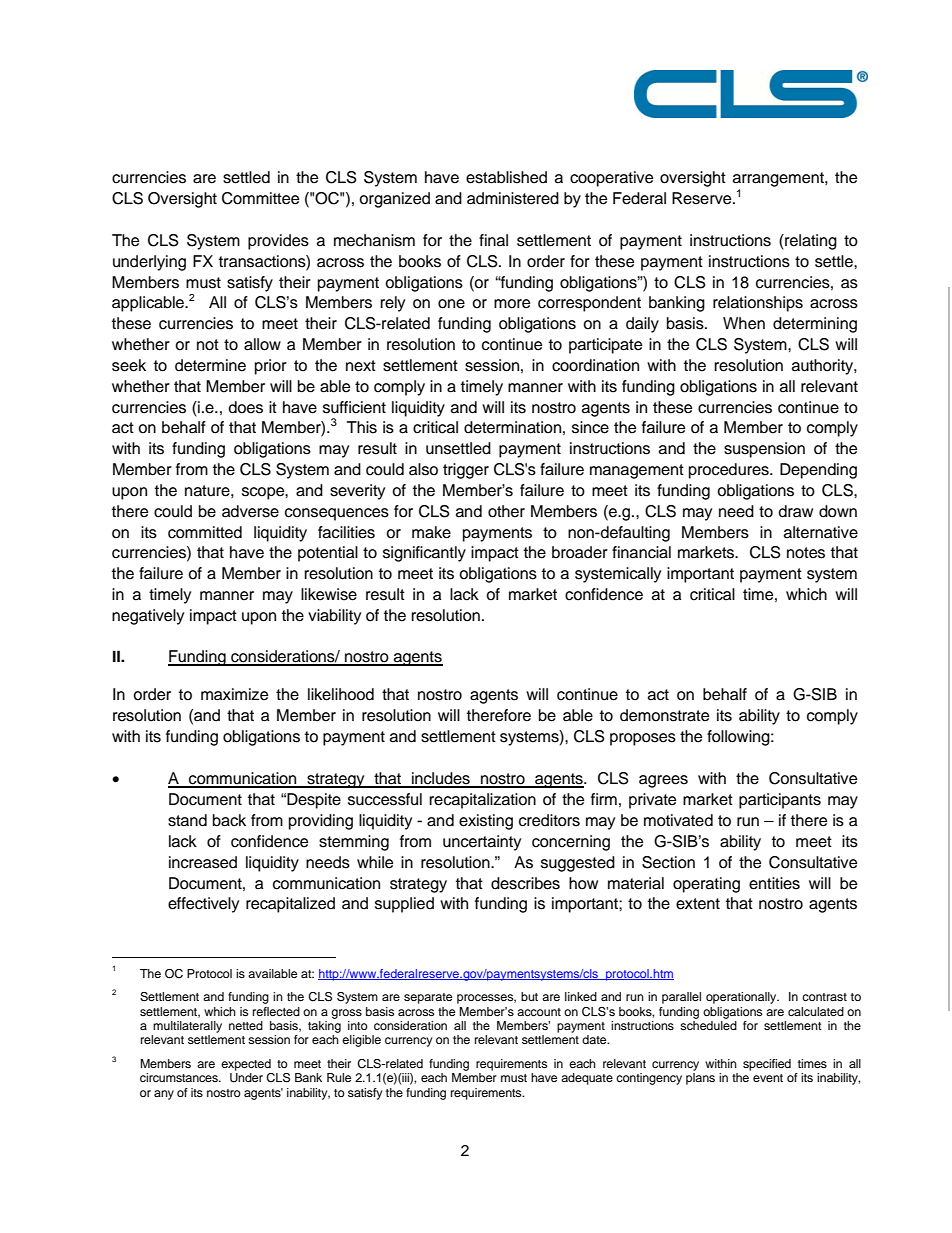 This screenshot has height=1233, width=952. I want to click on maximize, so click(234, 694).
